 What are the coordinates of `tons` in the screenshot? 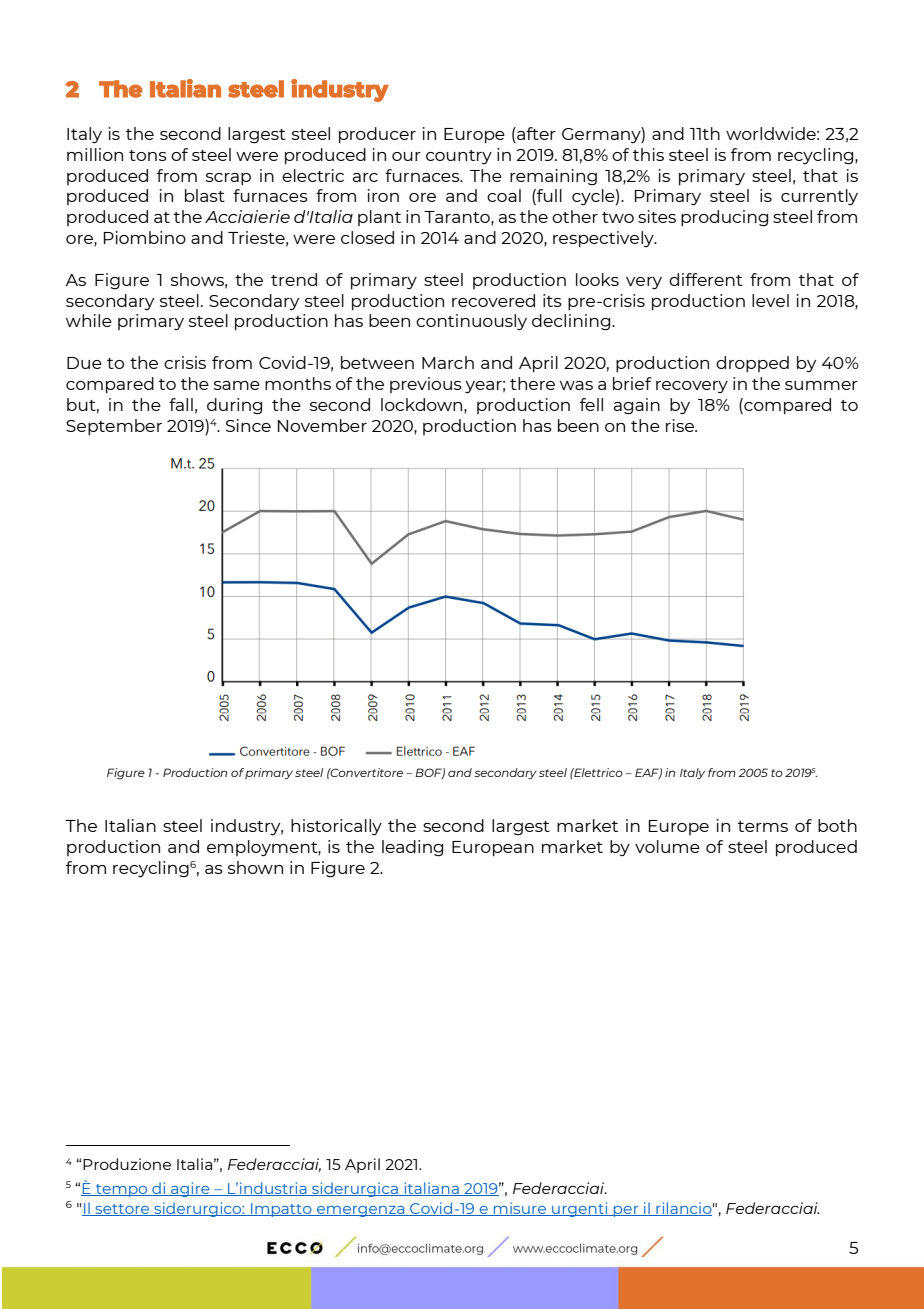 It's located at (148, 155).
